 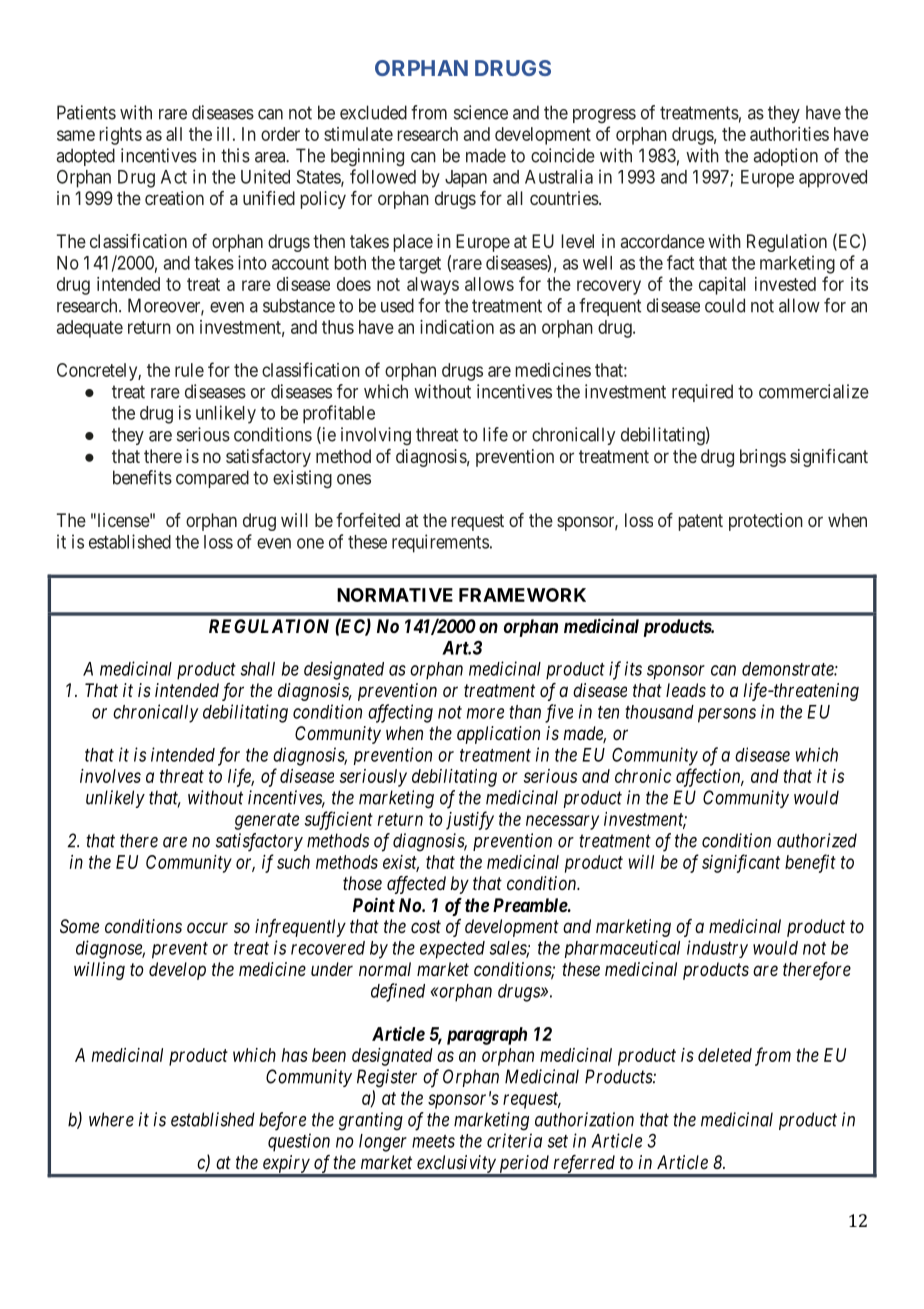 I want to click on adoption, so click(x=785, y=157).
